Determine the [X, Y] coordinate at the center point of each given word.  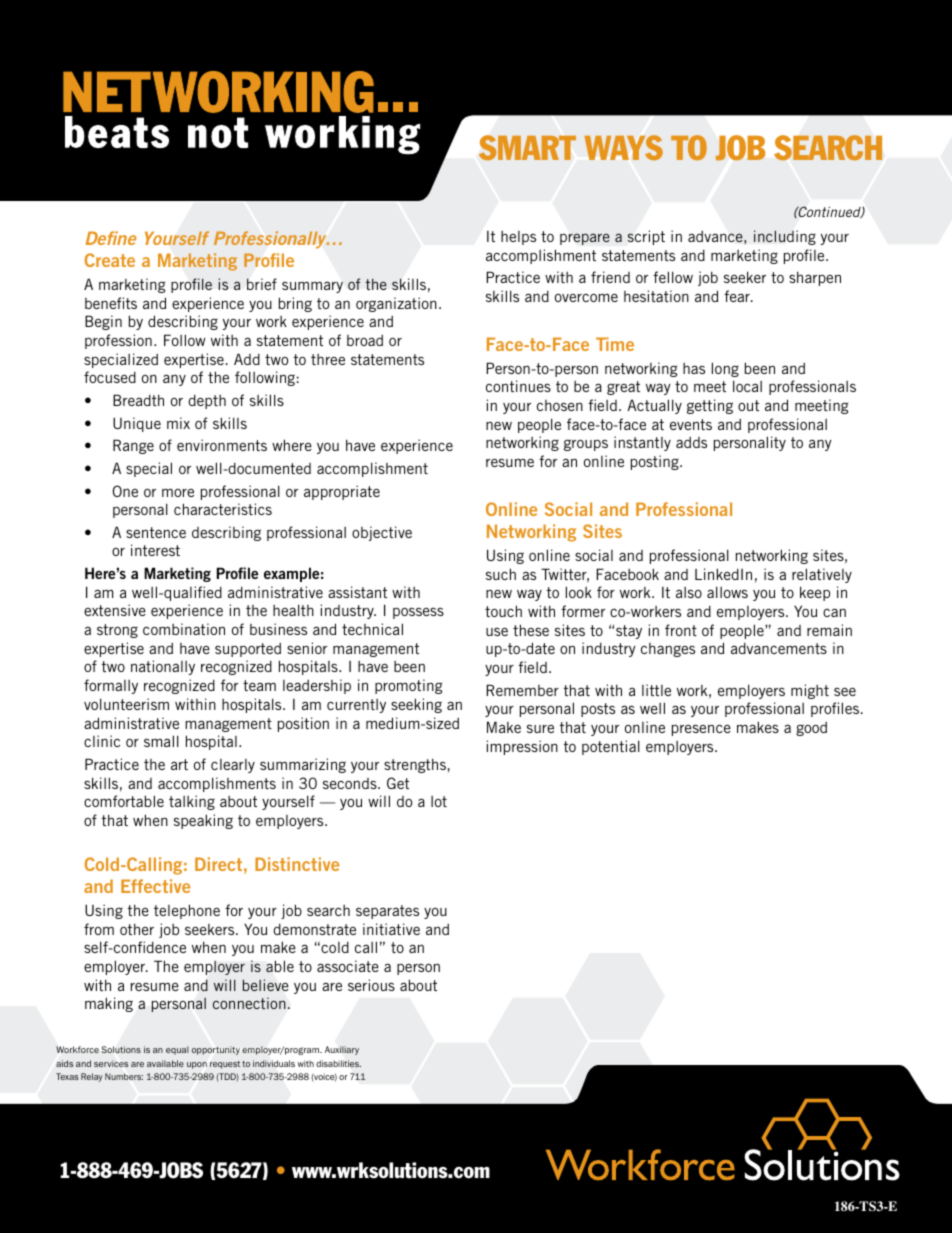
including [785, 237]
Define [111, 238]
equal [177, 1050]
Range [133, 446]
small [161, 741]
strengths [415, 765]
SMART [527, 147]
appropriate [342, 492]
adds [691, 442]
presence [701, 730]
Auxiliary [342, 1050]
